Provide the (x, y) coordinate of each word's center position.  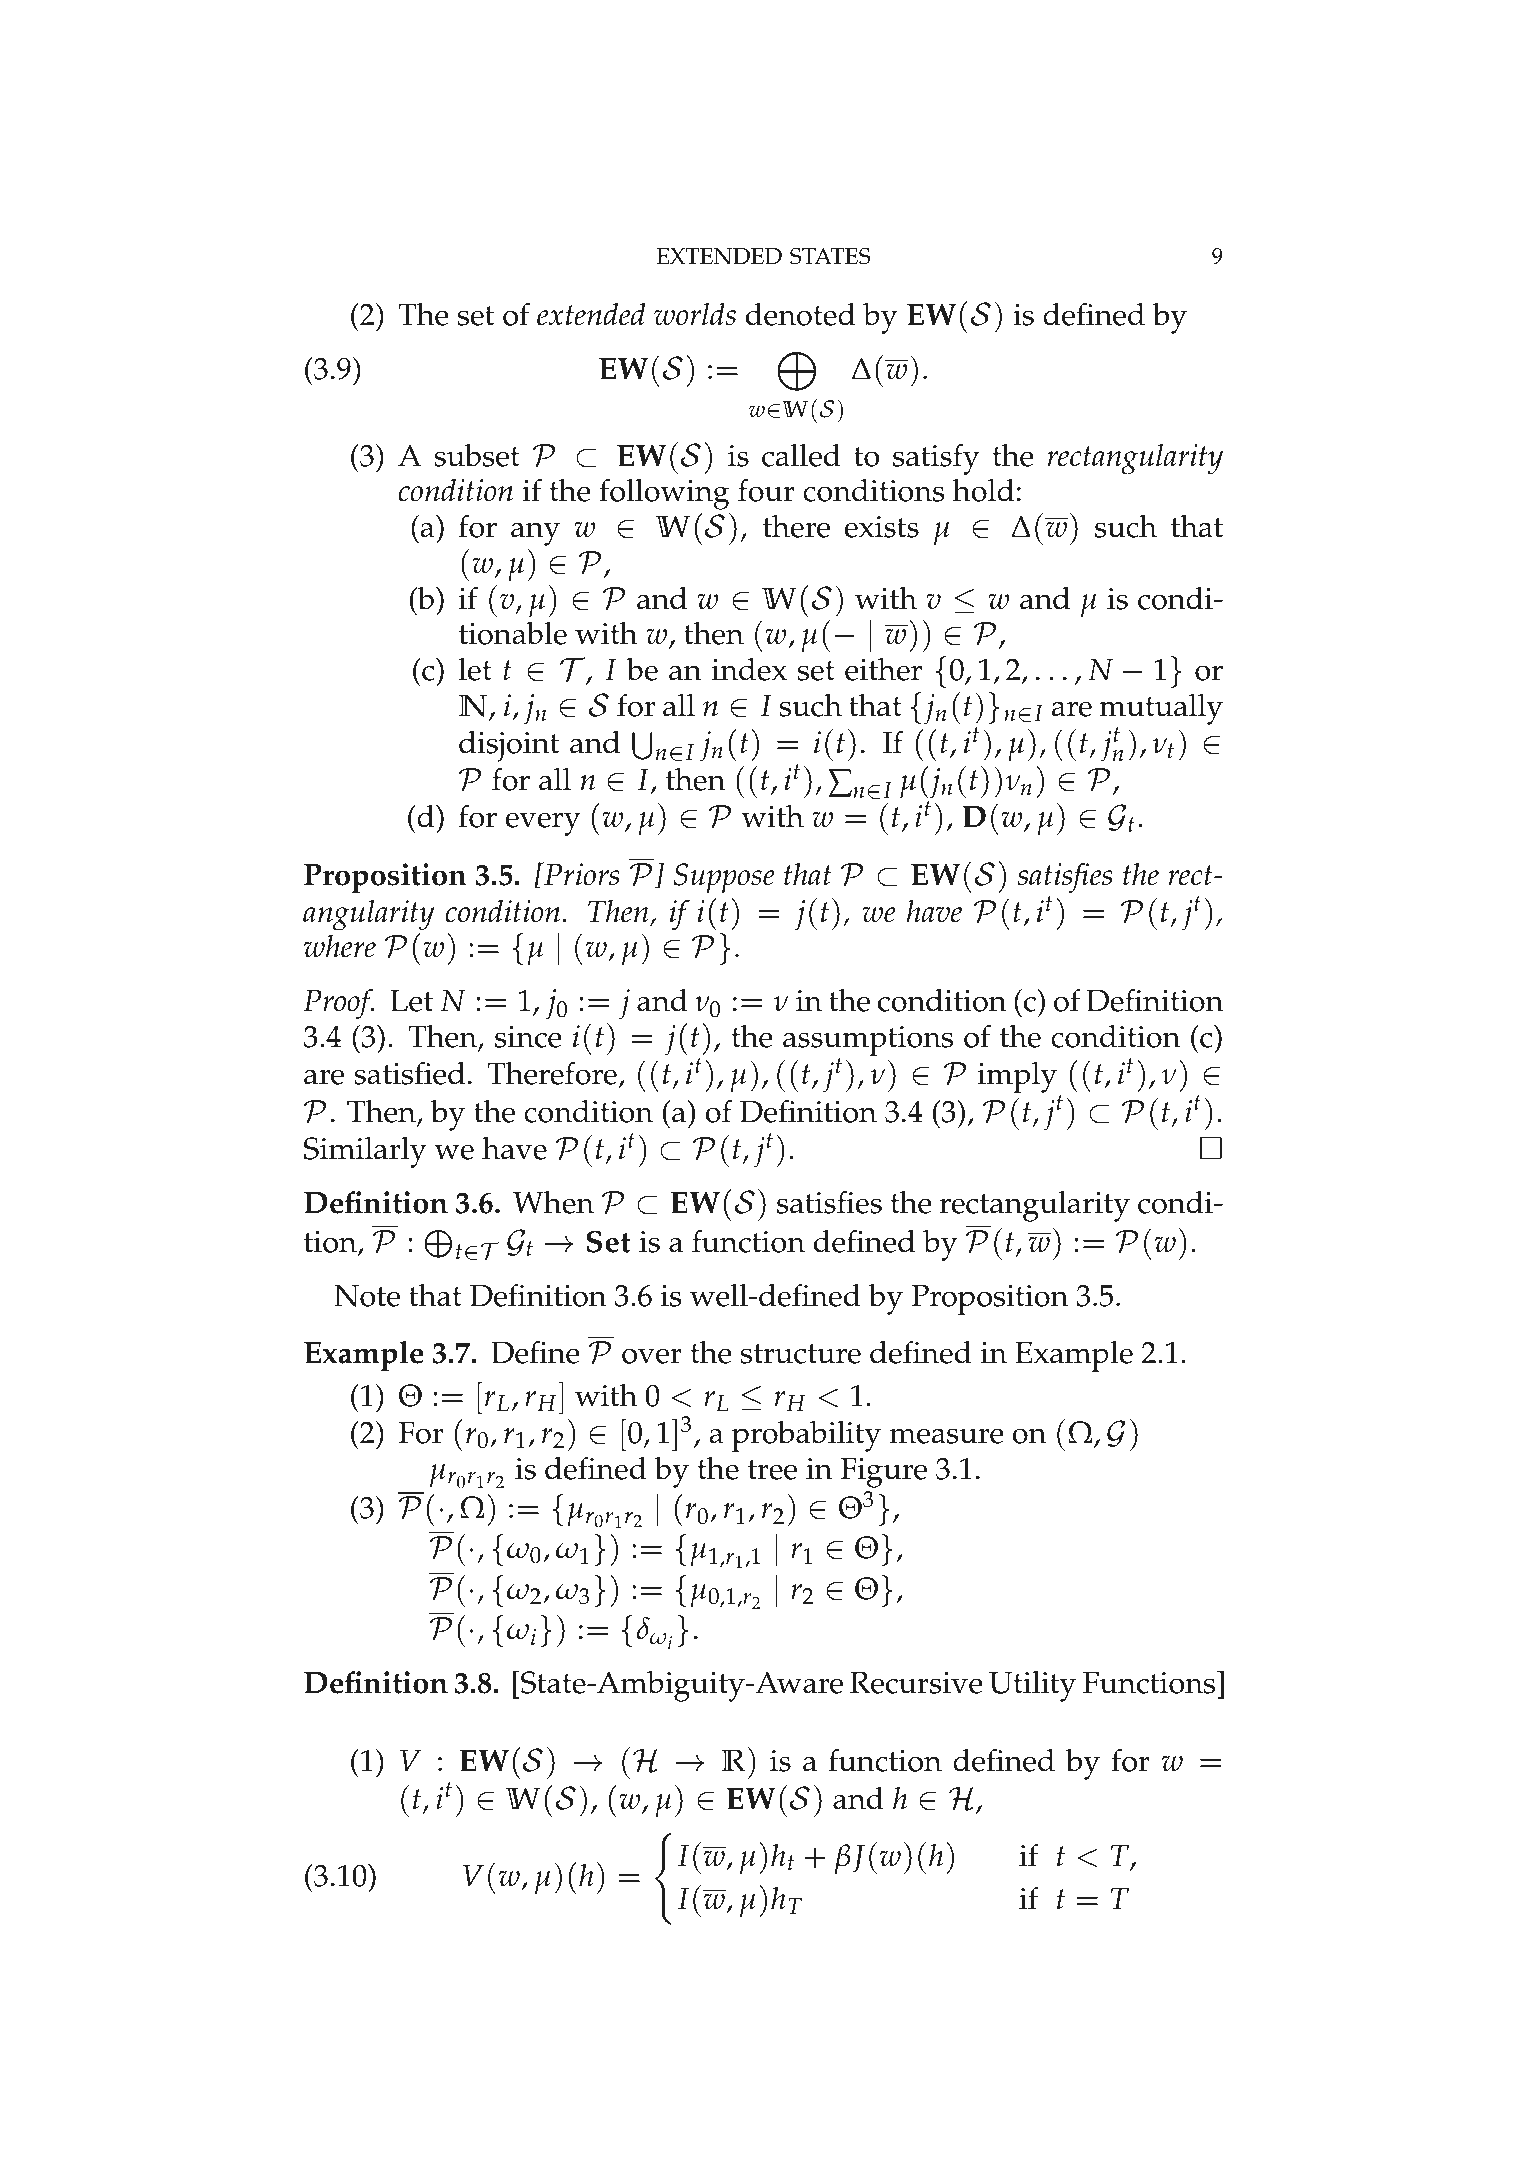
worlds (695, 314)
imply (1019, 1079)
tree (772, 1470)
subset (477, 455)
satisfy (936, 459)
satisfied (409, 1073)
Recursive (916, 1682)
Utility (1032, 1686)
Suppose (724, 878)
